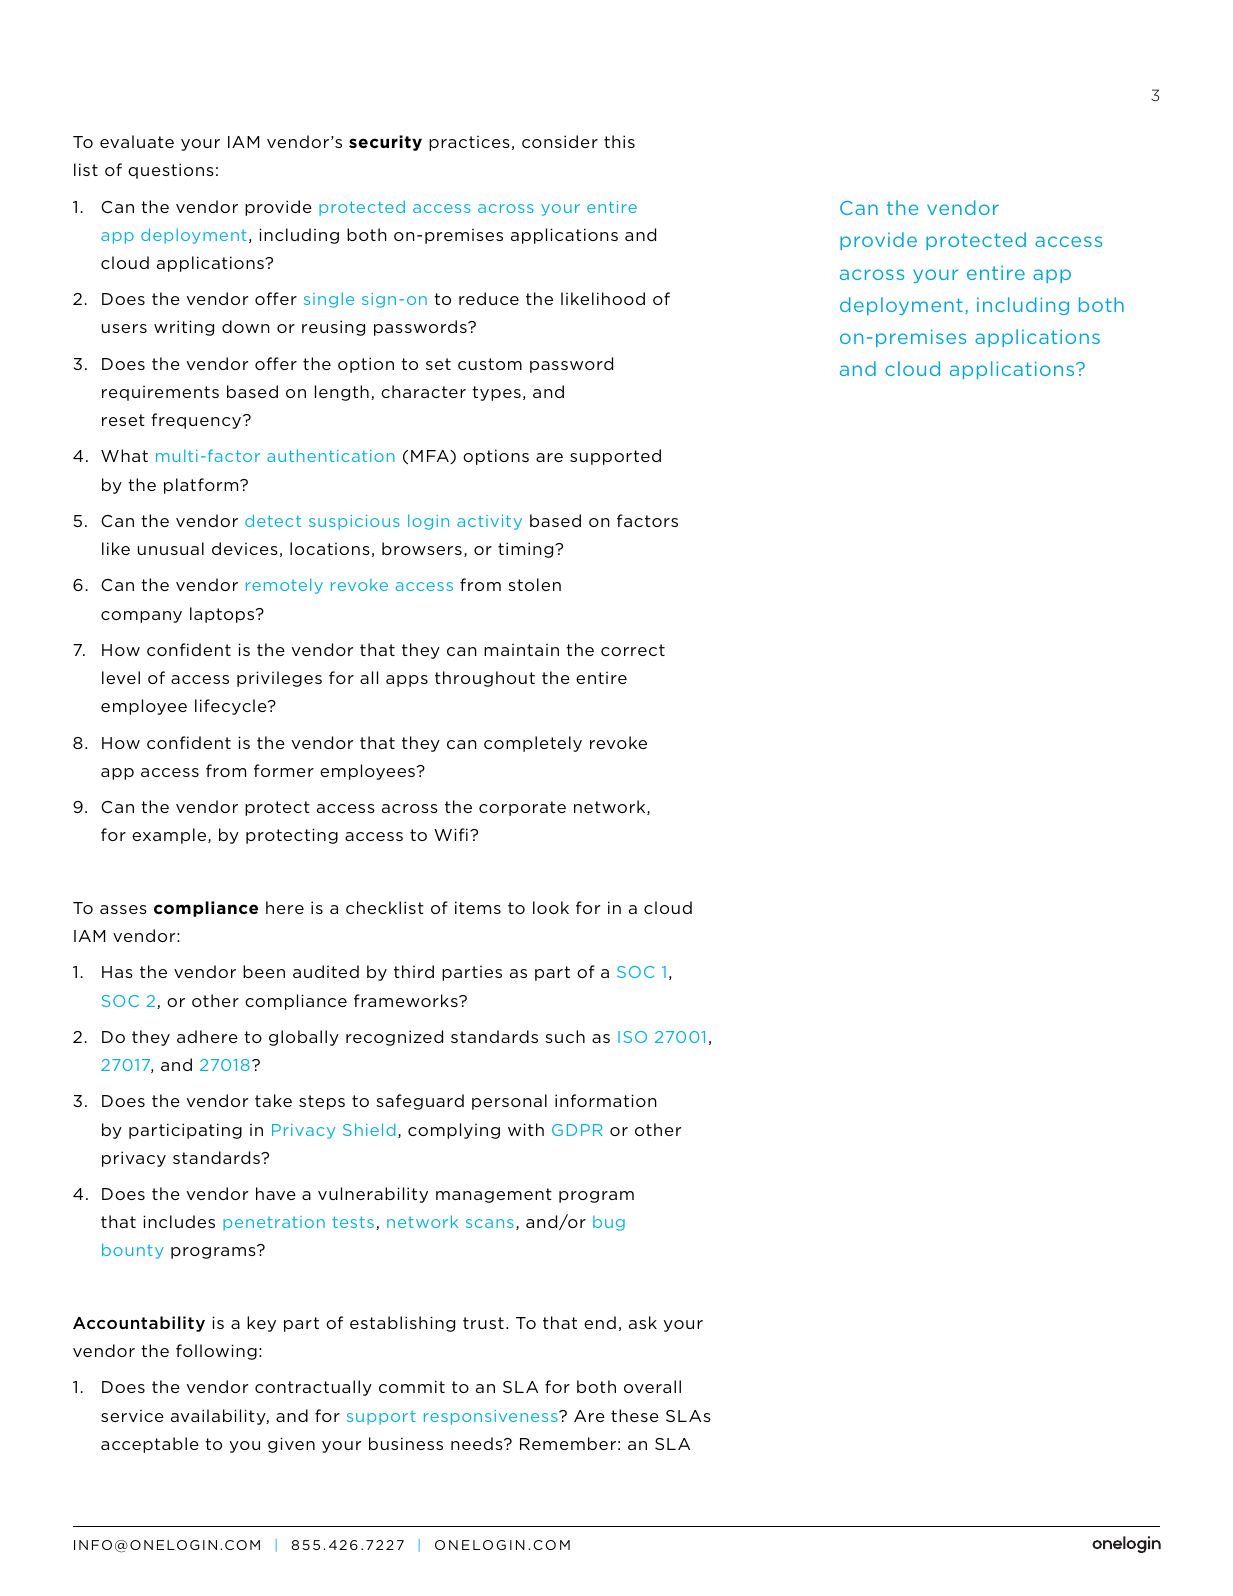 The image size is (1233, 1596). I want to click on Wifi, so click(451, 834).
